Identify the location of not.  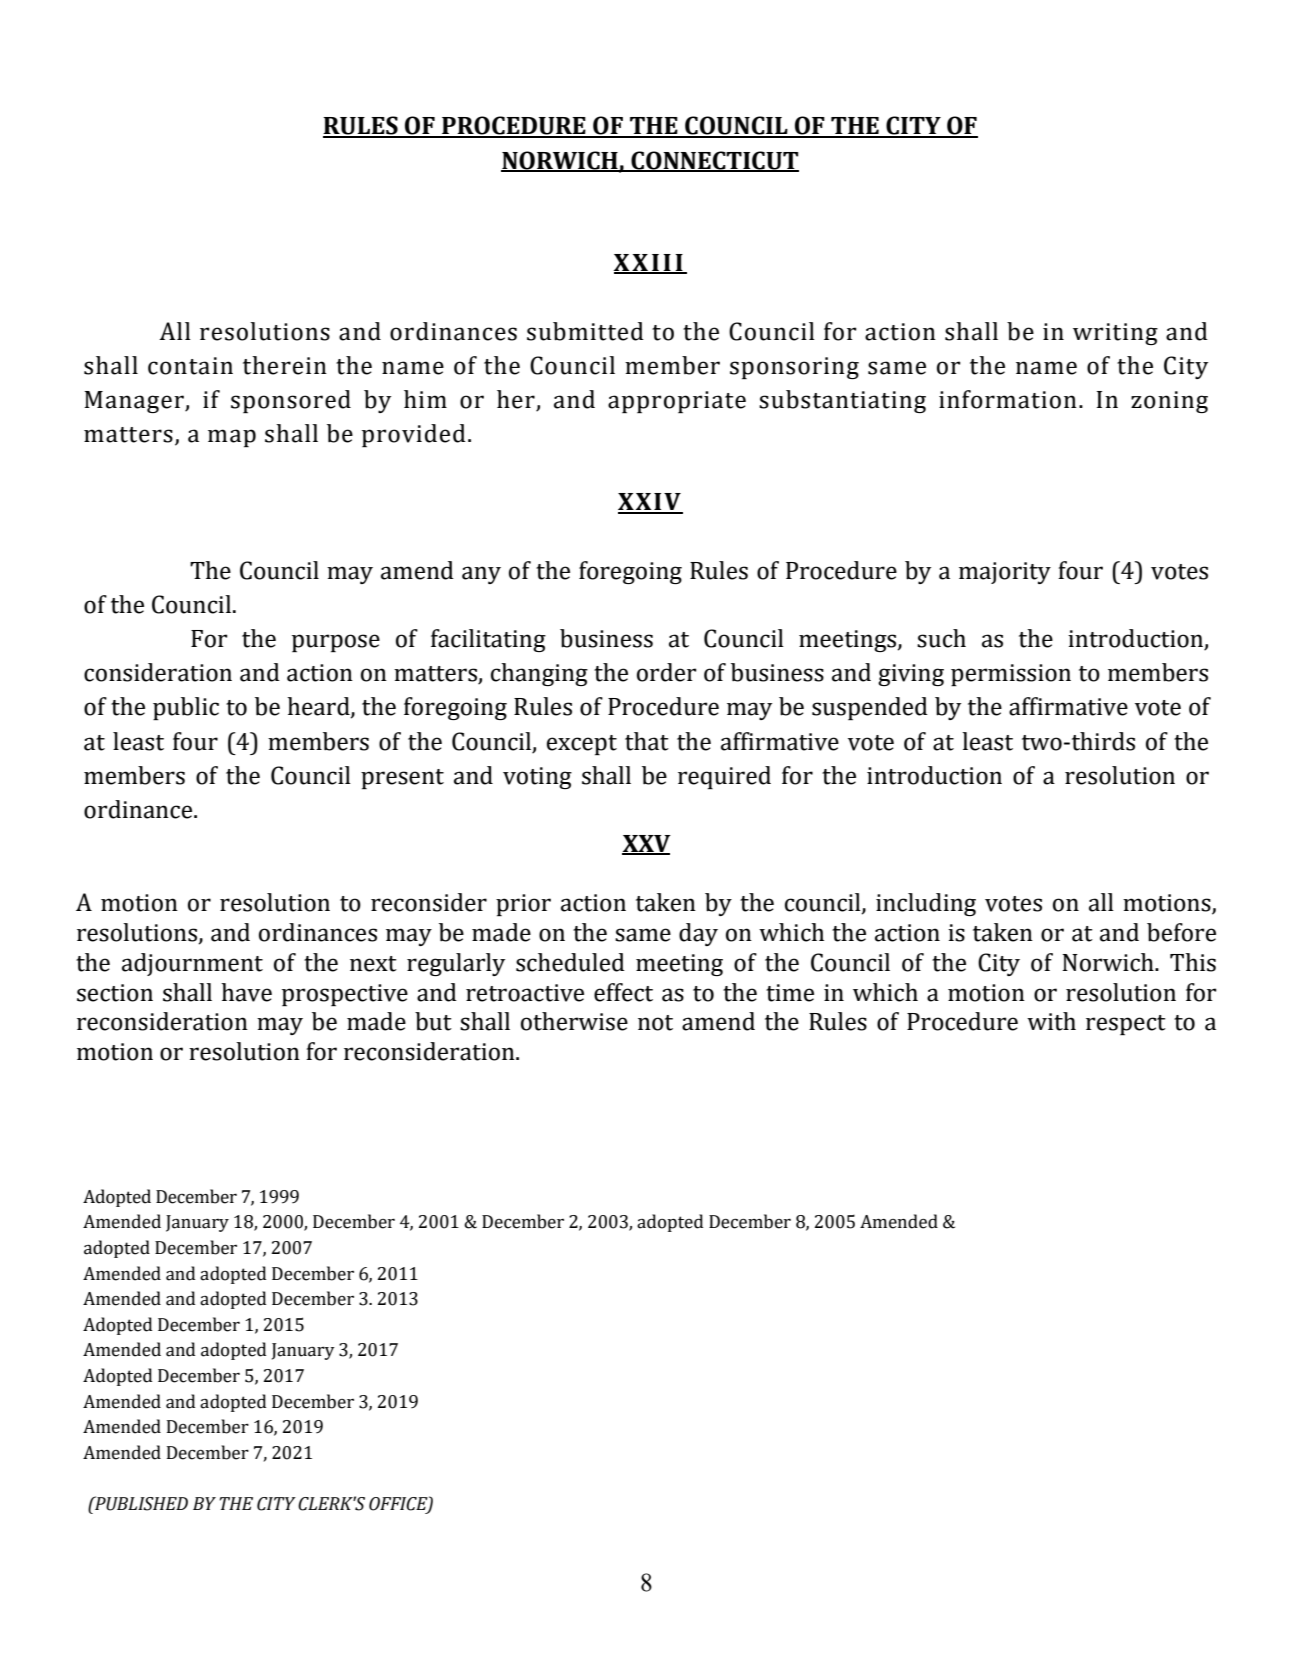
(655, 1023).
